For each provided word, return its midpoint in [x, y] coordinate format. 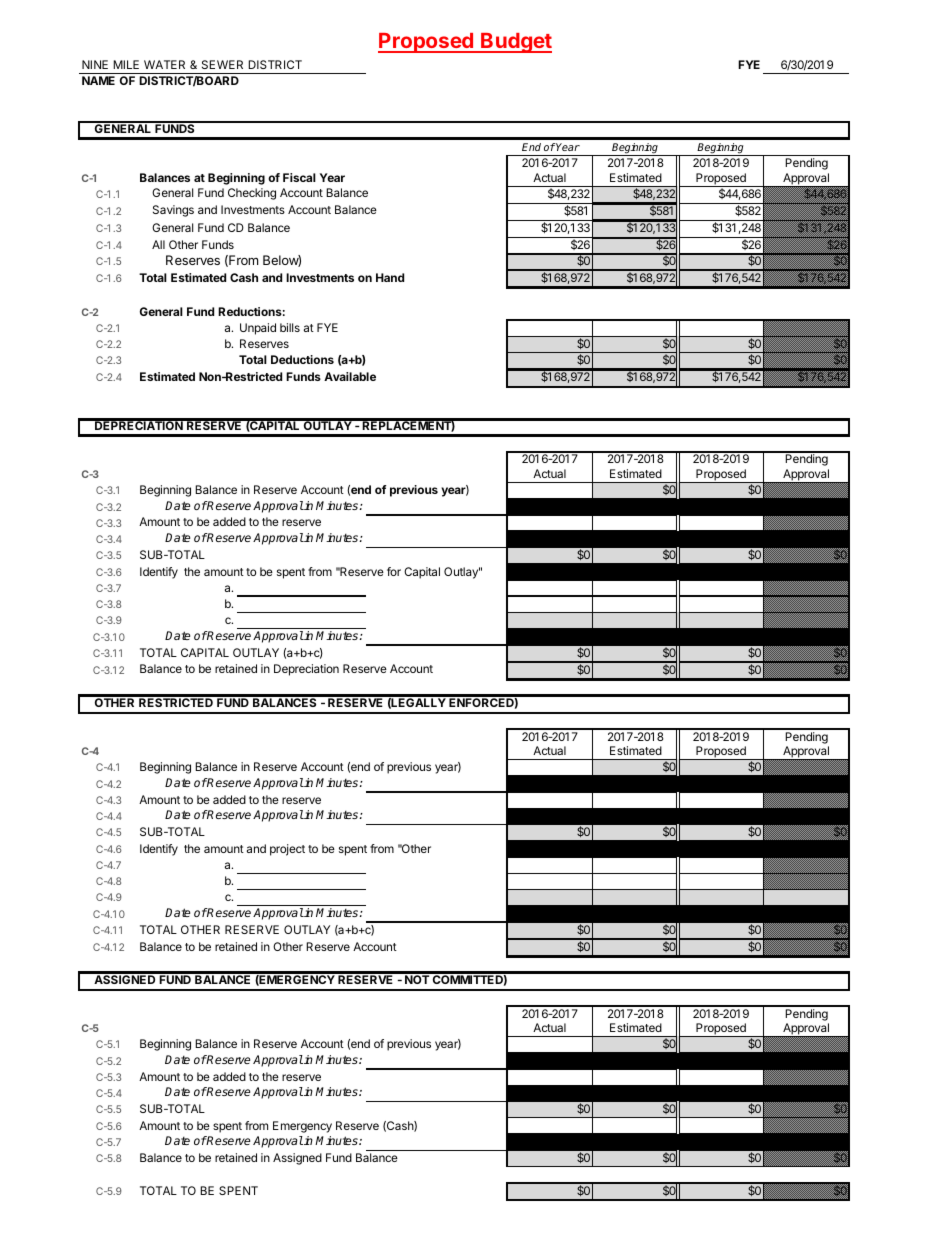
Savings [173, 211]
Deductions [302, 359]
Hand [390, 277]
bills [290, 327]
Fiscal [299, 177]
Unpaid [258, 329]
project [287, 850]
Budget [515, 43]
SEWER [222, 64]
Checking [252, 194]
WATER [164, 64]
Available [350, 376]
